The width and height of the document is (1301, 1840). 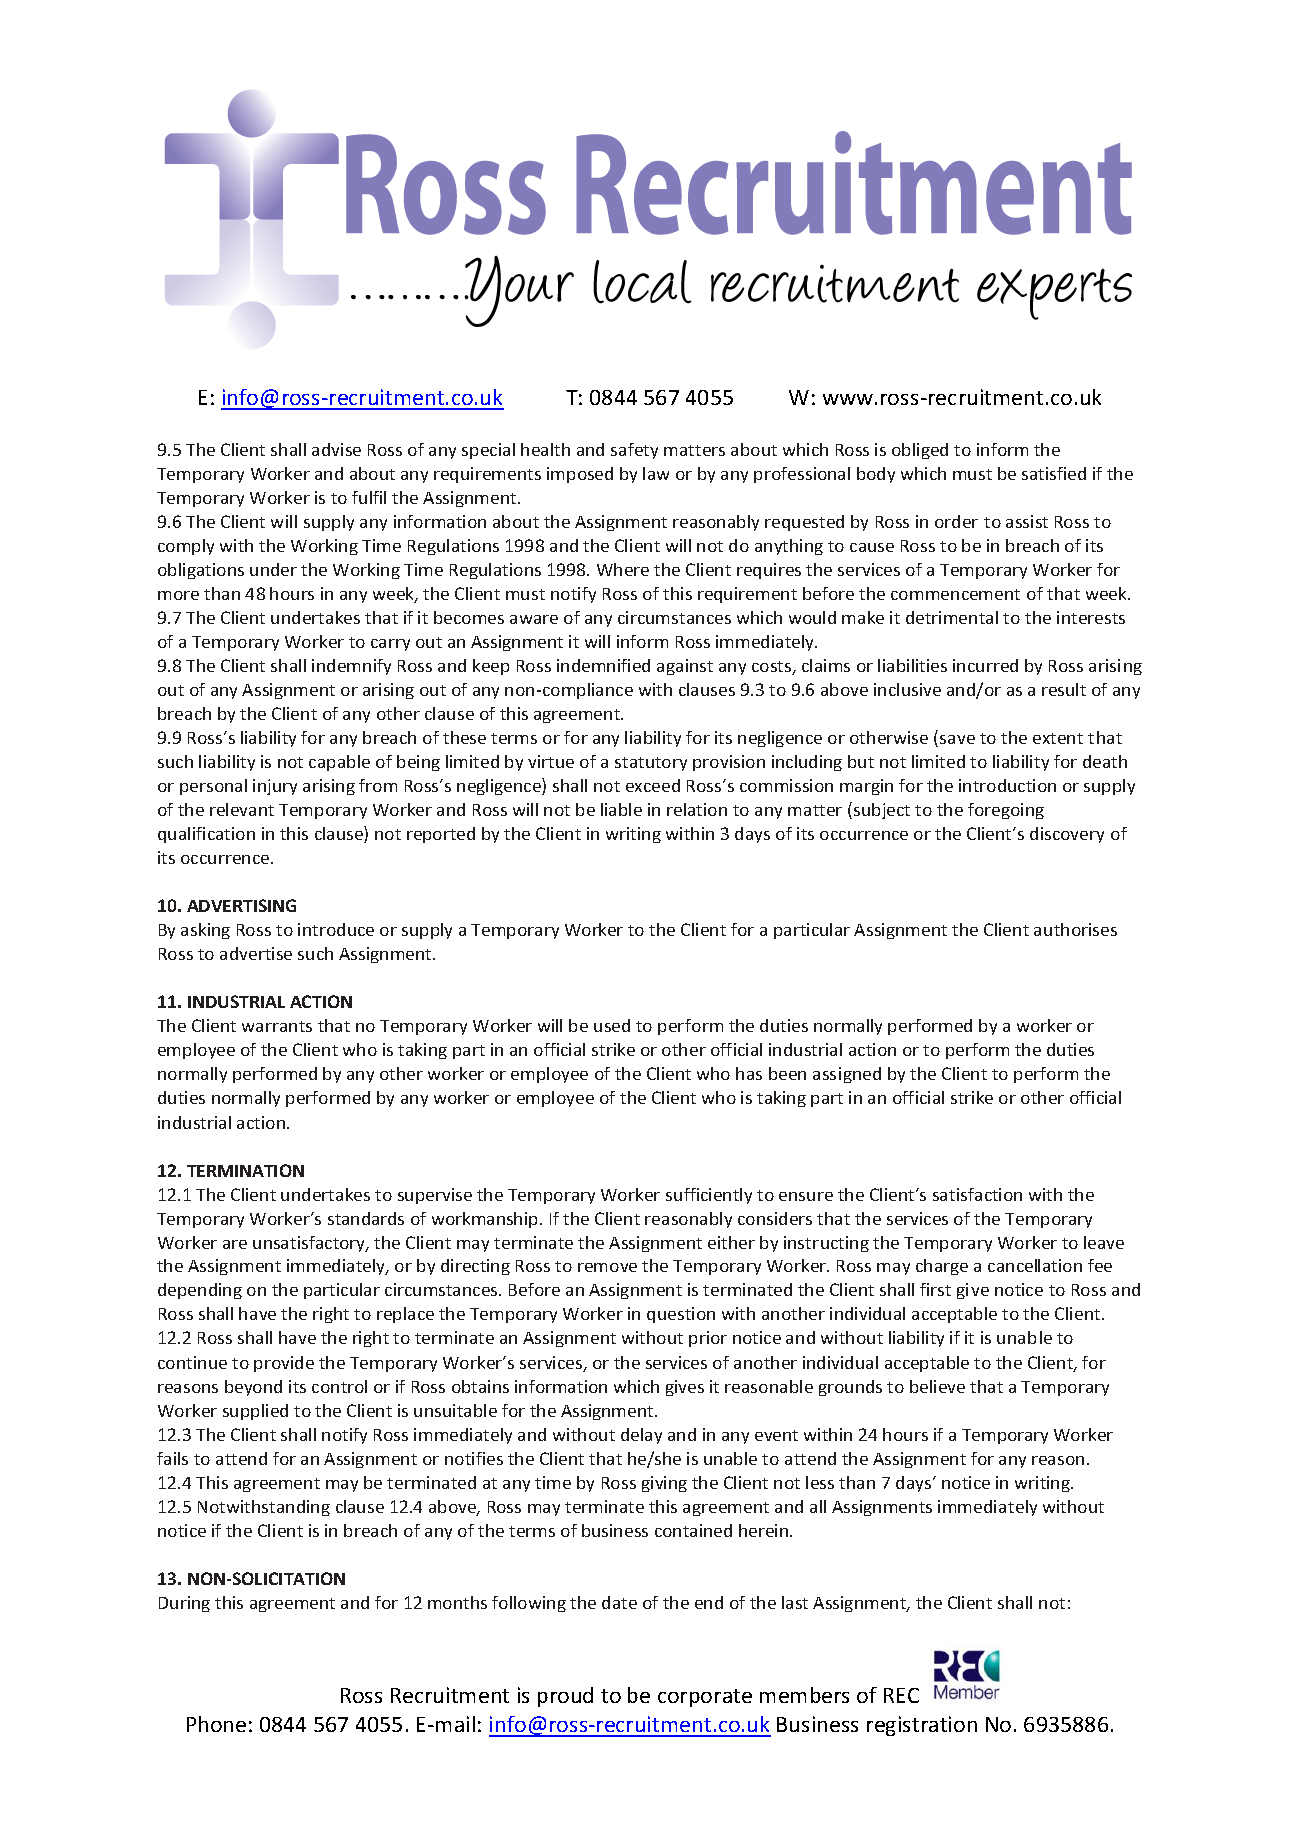 I want to click on introduction, so click(x=1007, y=785).
